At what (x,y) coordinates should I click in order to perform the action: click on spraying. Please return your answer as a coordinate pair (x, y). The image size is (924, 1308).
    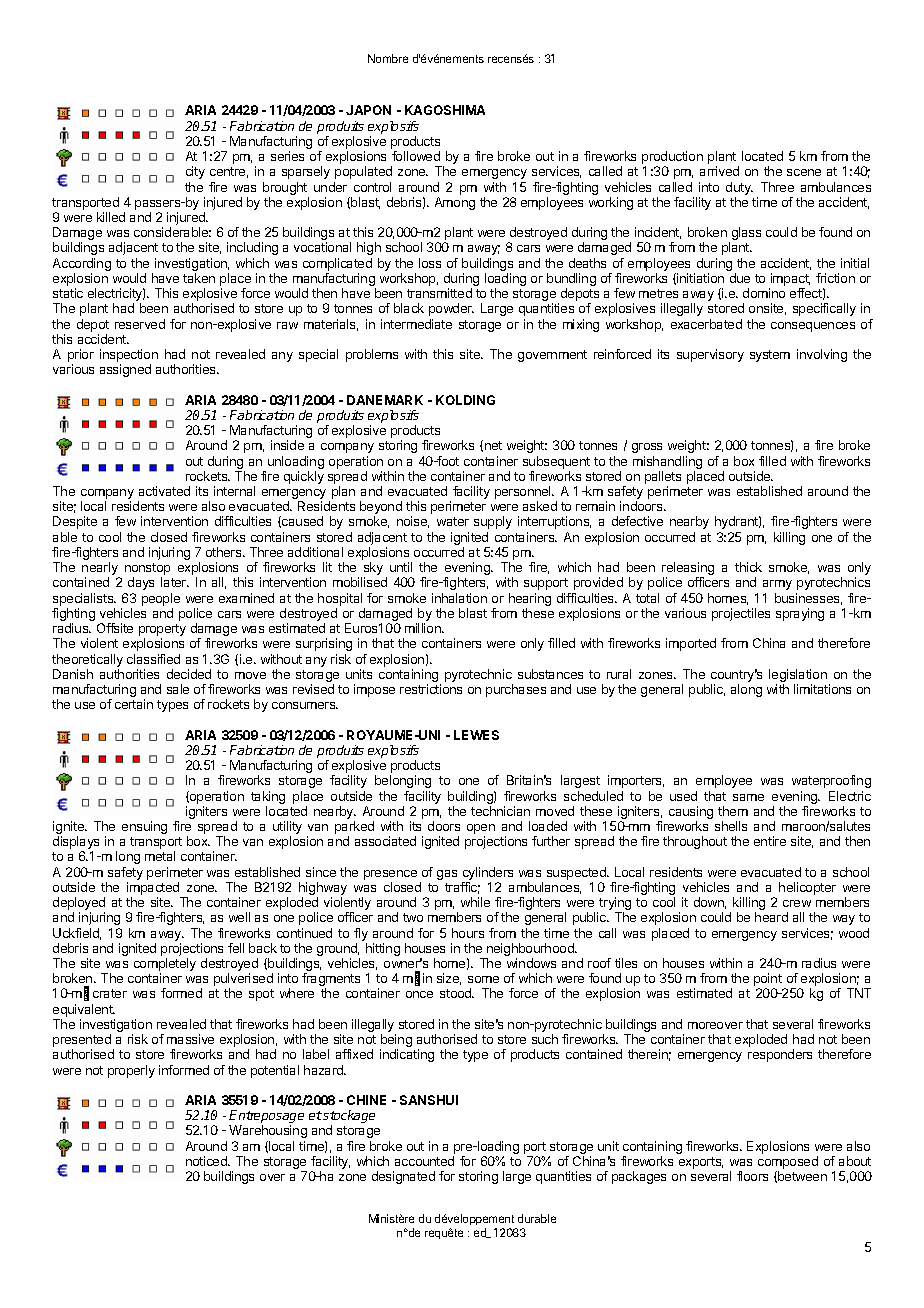
    Looking at the image, I should click on (800, 614).
